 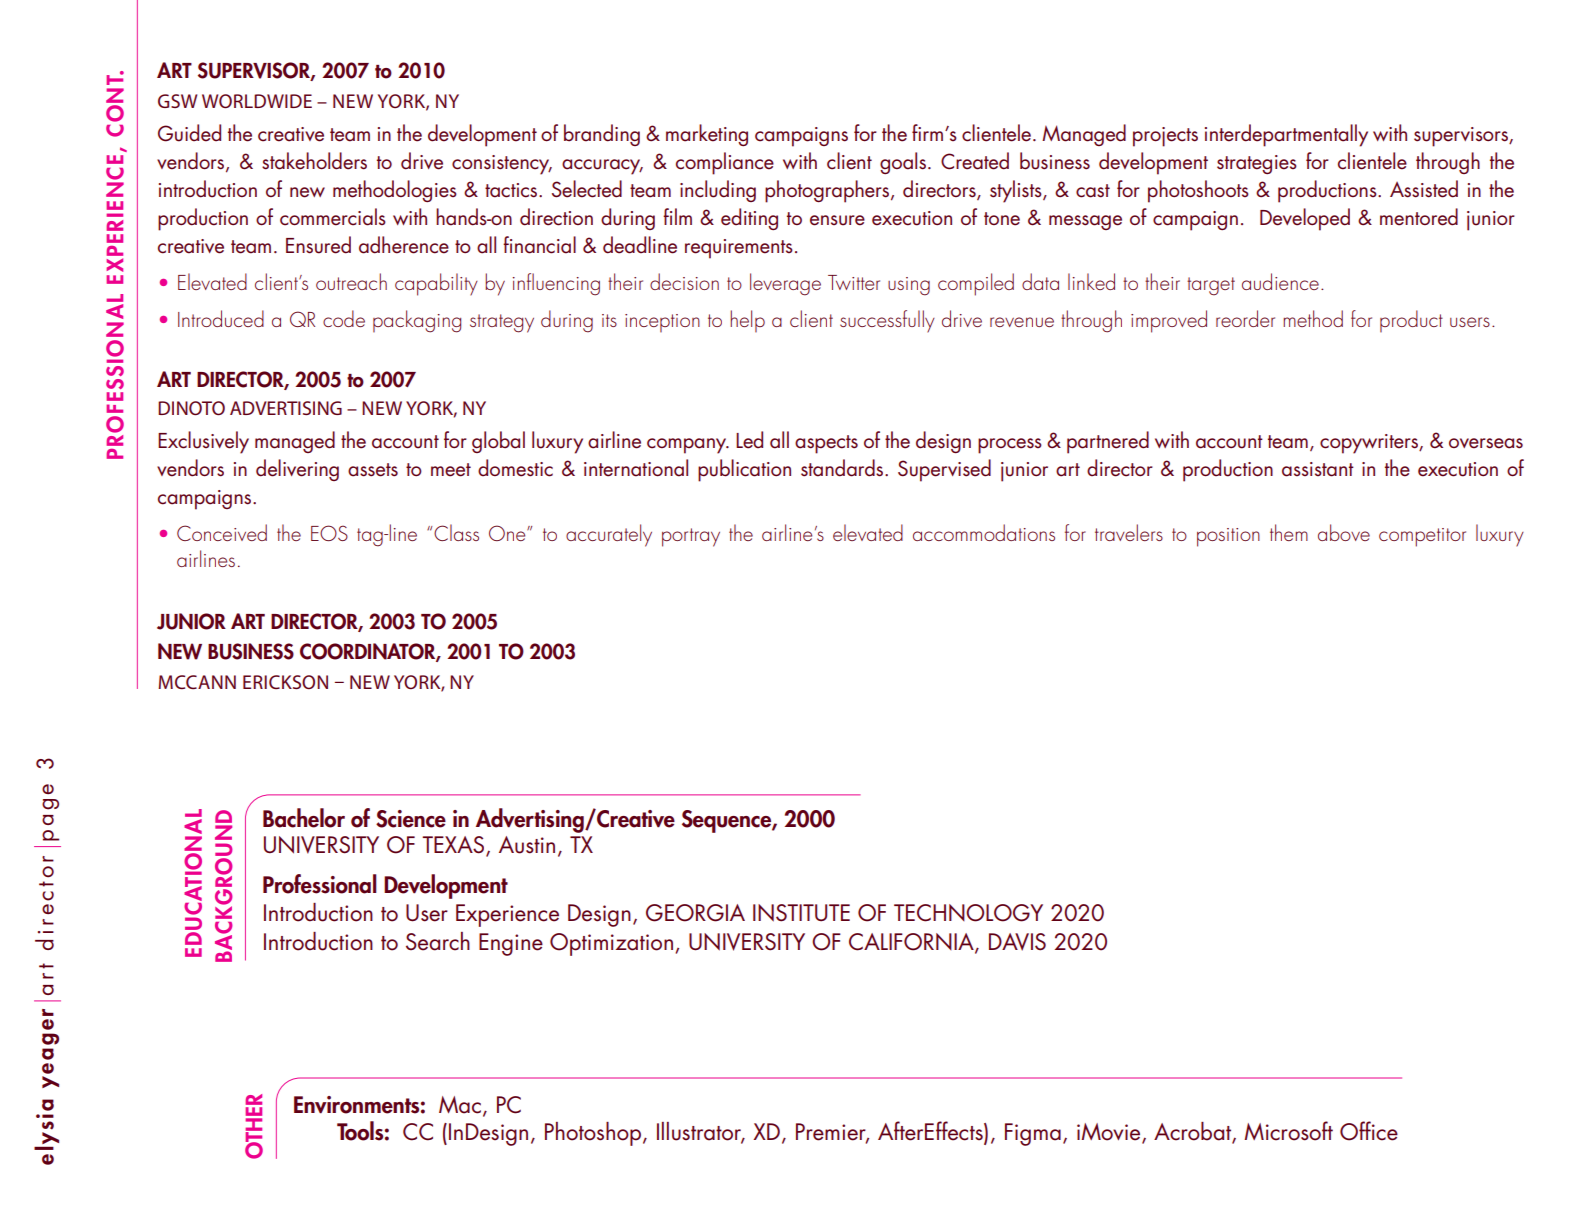 What do you see at coordinates (460, 1105) in the screenshot?
I see `Mac` at bounding box center [460, 1105].
